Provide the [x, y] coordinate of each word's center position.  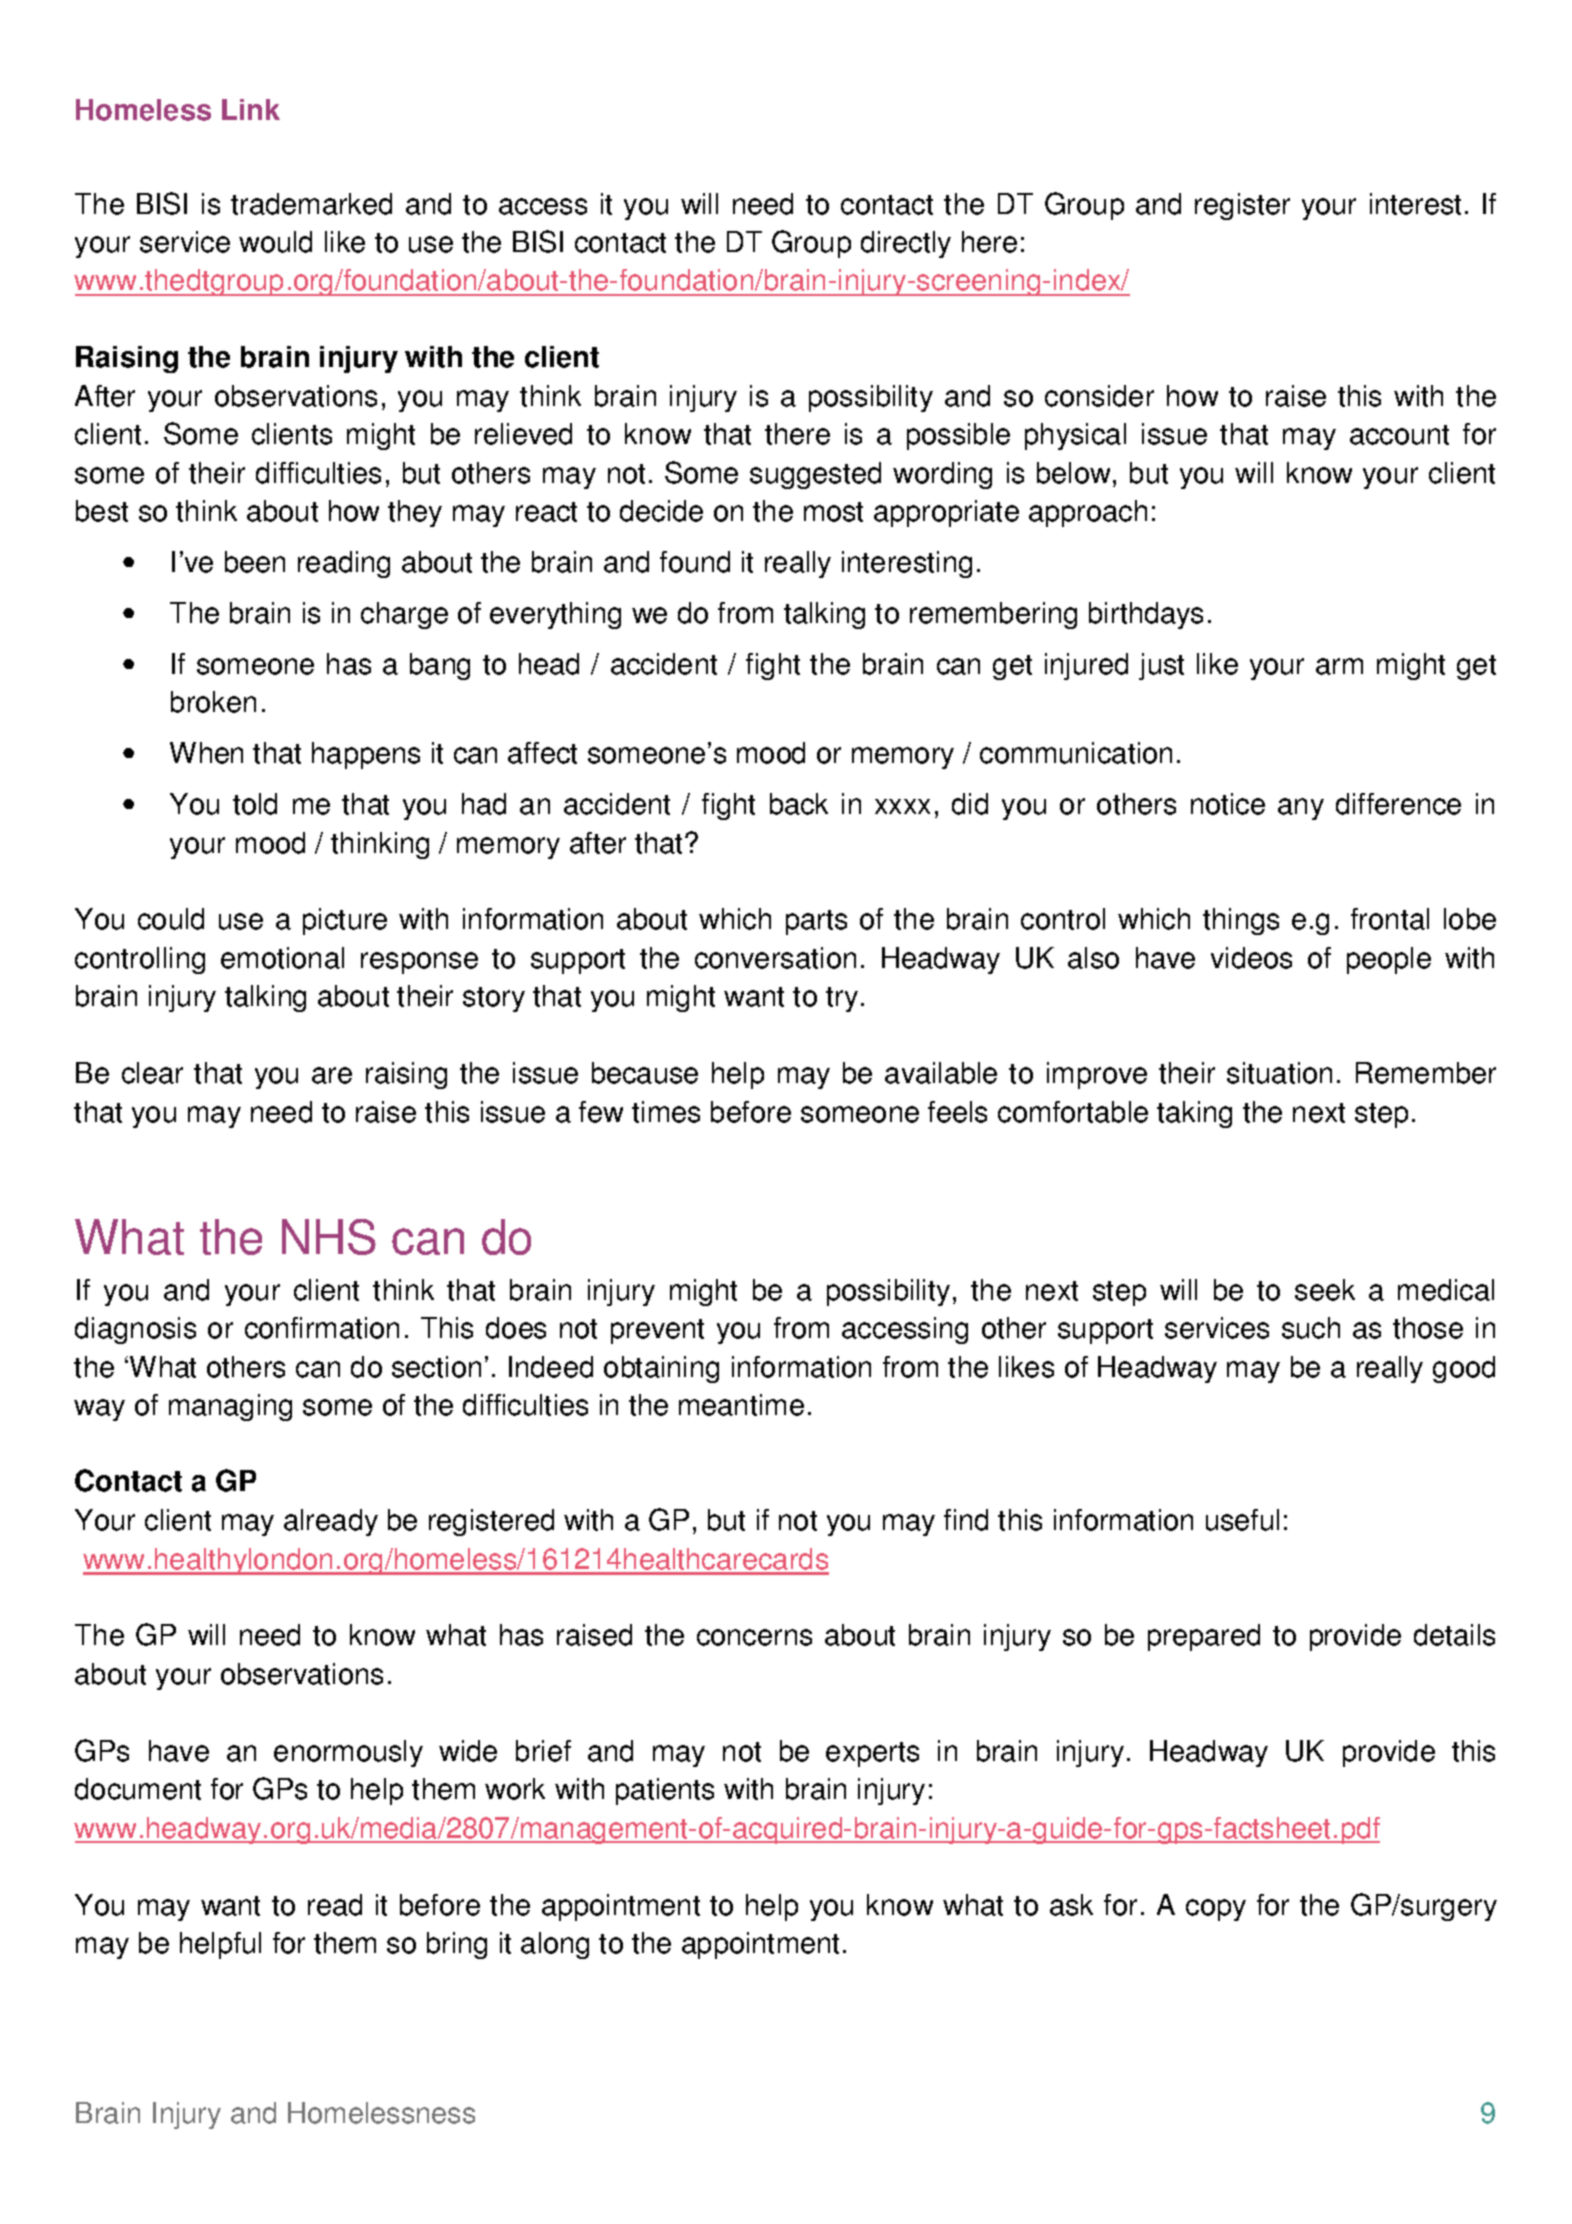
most [833, 512]
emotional [282, 958]
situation [1279, 1073]
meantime [741, 1405]
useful [1242, 1520]
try [842, 999]
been [255, 562]
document [138, 1789]
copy [1216, 1910]
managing [230, 1407]
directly [906, 244]
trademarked [311, 204]
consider [1099, 396]
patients [665, 1791]
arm [1339, 666]
